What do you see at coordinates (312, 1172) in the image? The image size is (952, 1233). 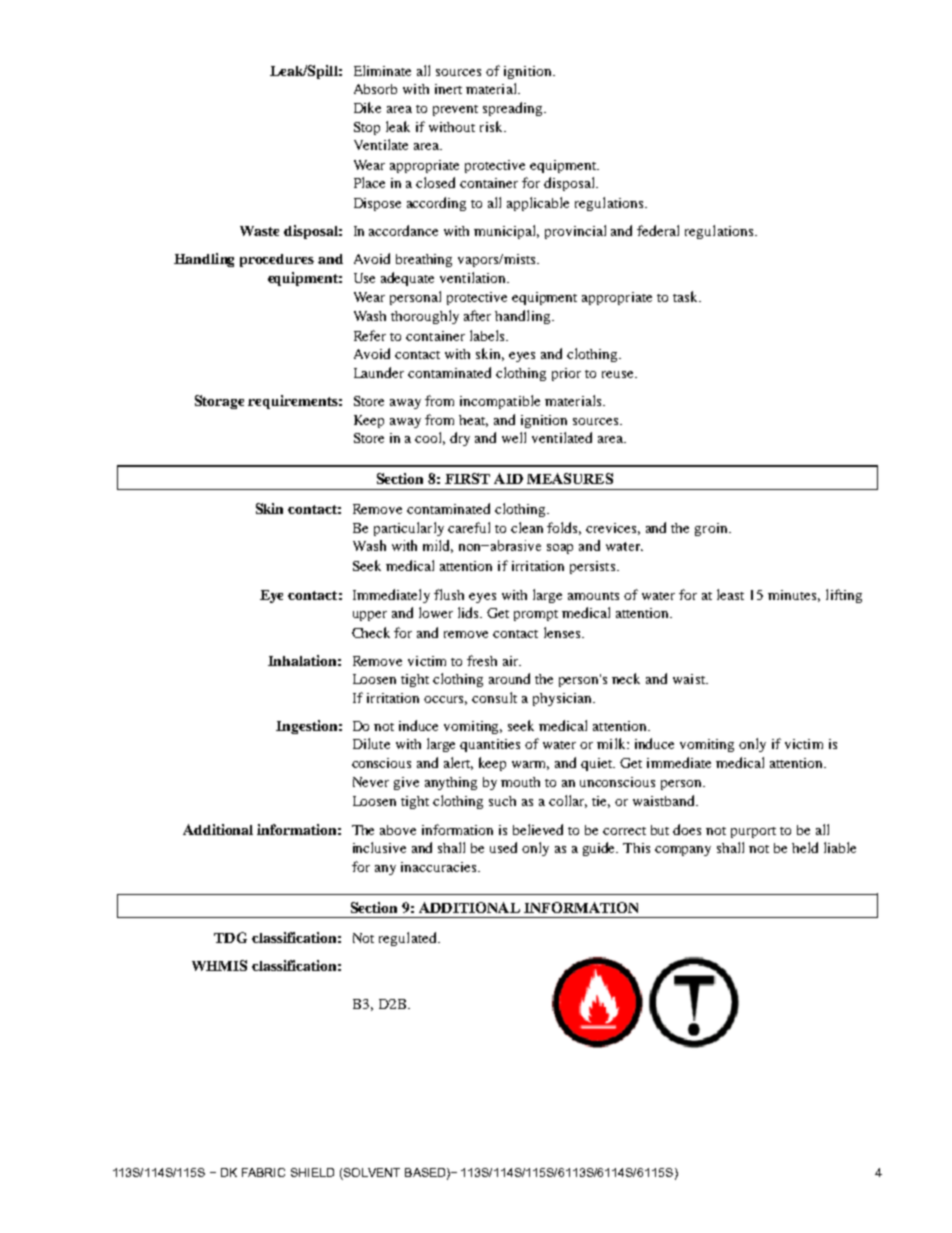 I see `SHIELD` at bounding box center [312, 1172].
